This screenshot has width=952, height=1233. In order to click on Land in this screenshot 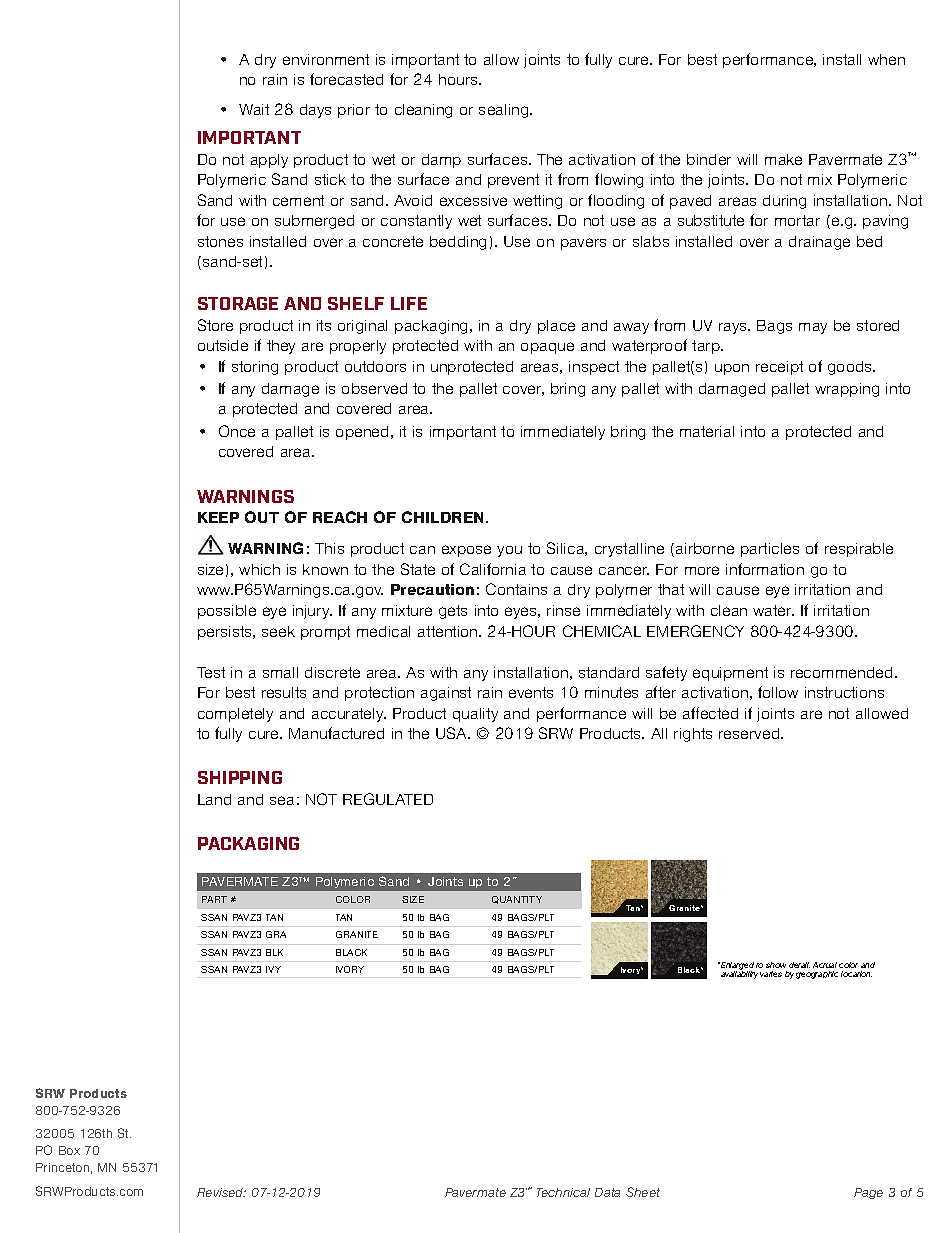, I will do `click(214, 799)`.
